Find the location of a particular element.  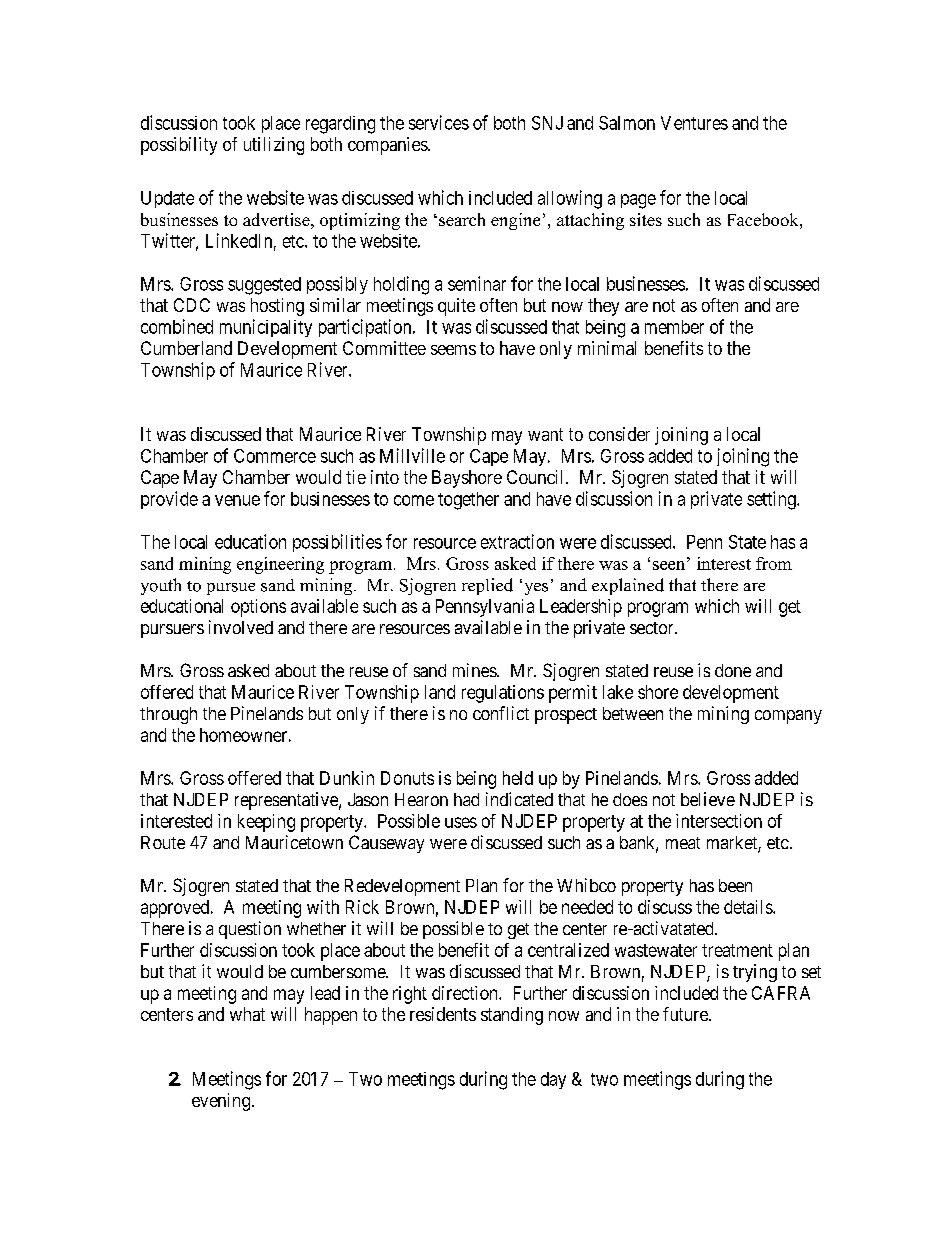

member is located at coordinates (674, 327).
